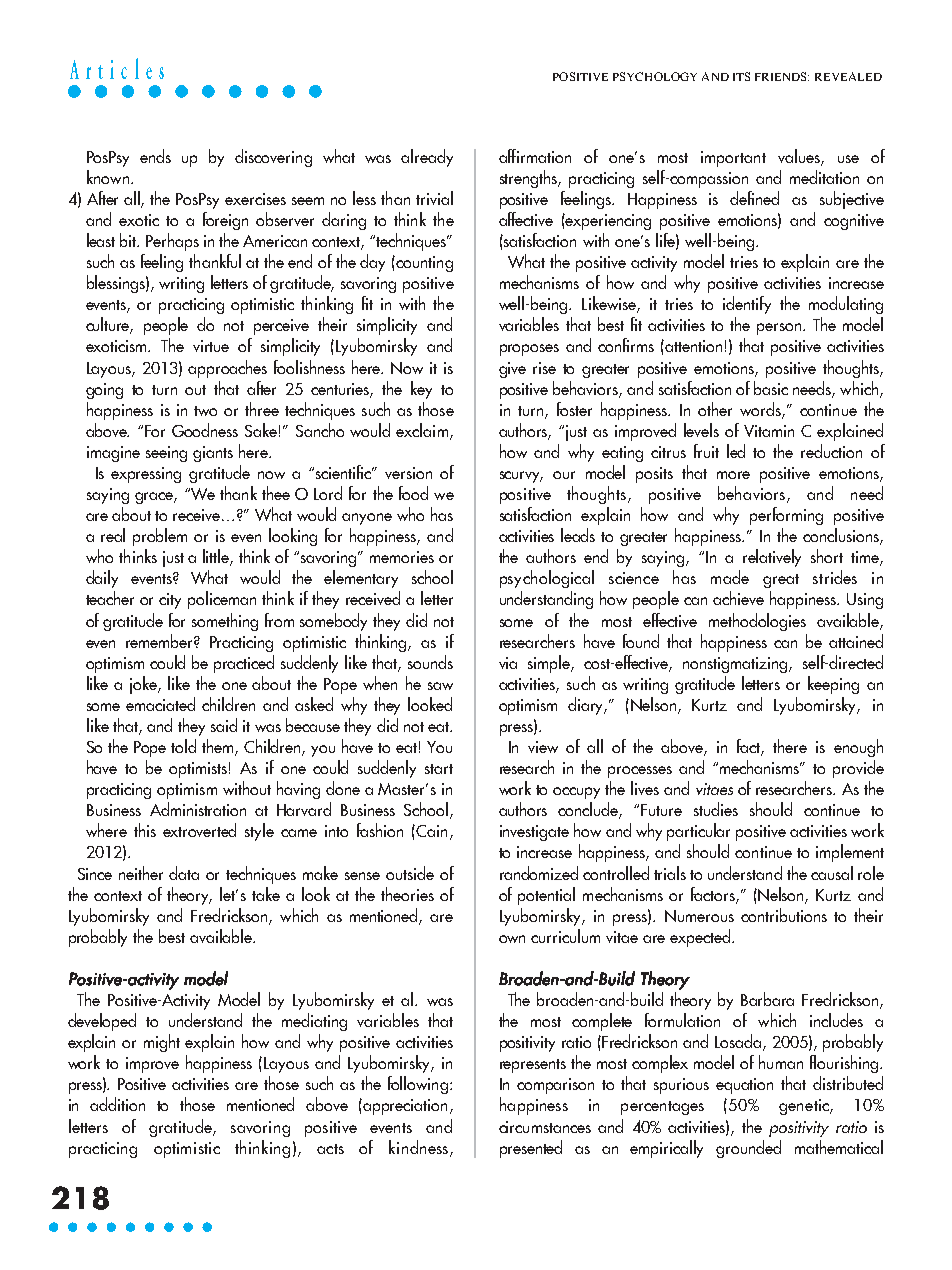  I want to click on Articles, so click(117, 68).
